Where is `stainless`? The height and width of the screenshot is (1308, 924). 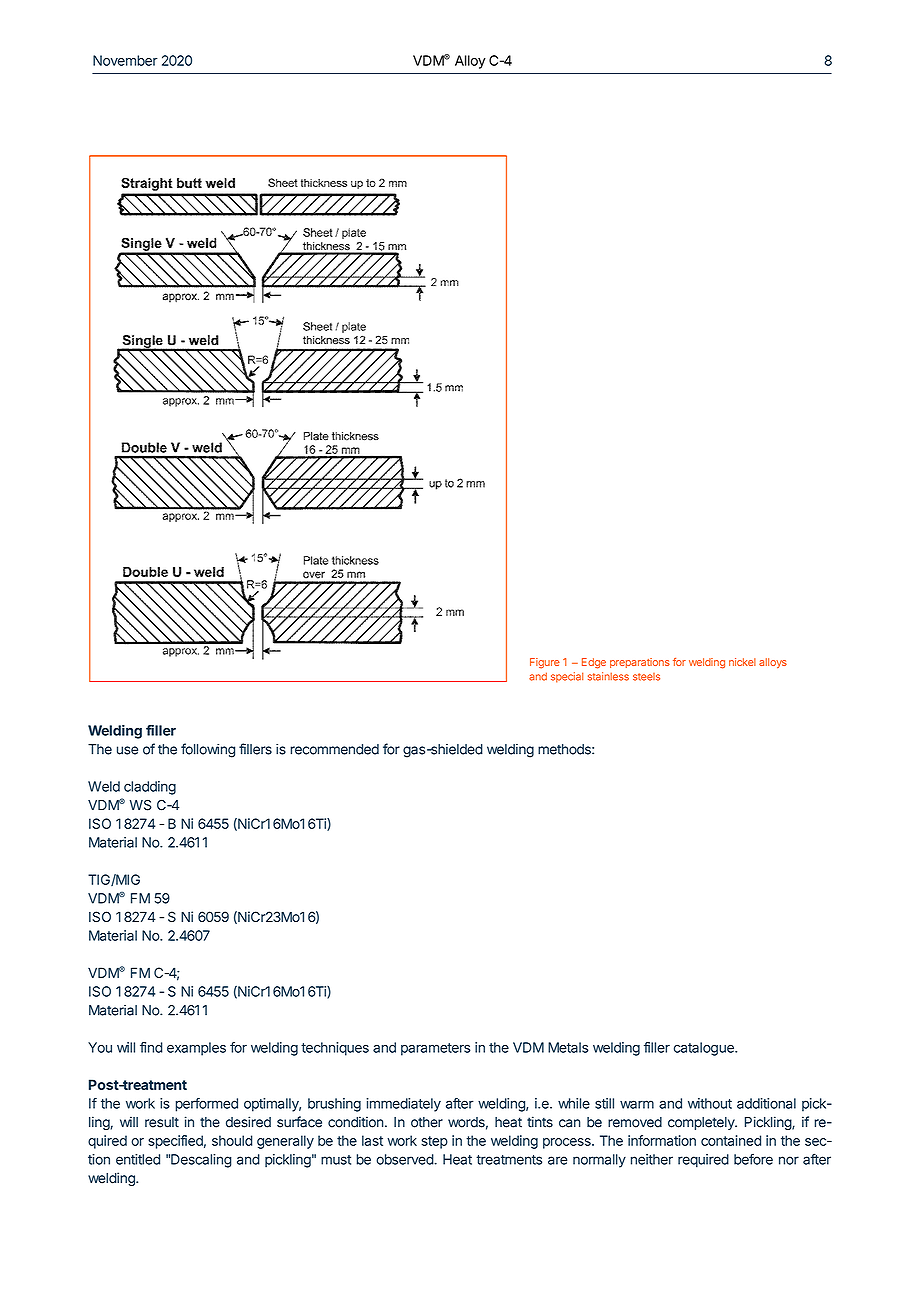
stainless is located at coordinates (608, 676).
